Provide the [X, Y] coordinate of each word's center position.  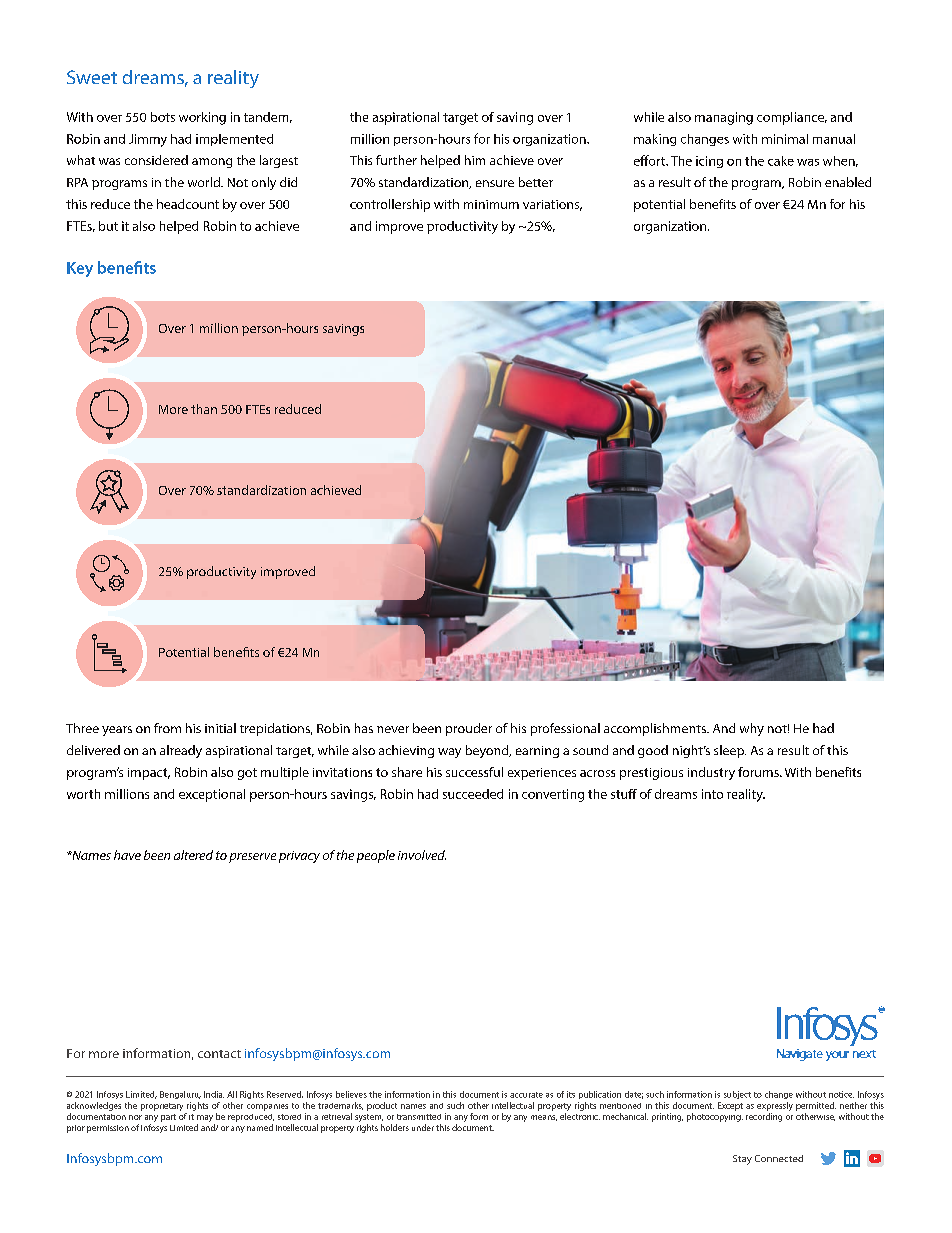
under [423, 1127]
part [168, 1118]
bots [163, 117]
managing [724, 118]
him [475, 160]
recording [764, 1117]
